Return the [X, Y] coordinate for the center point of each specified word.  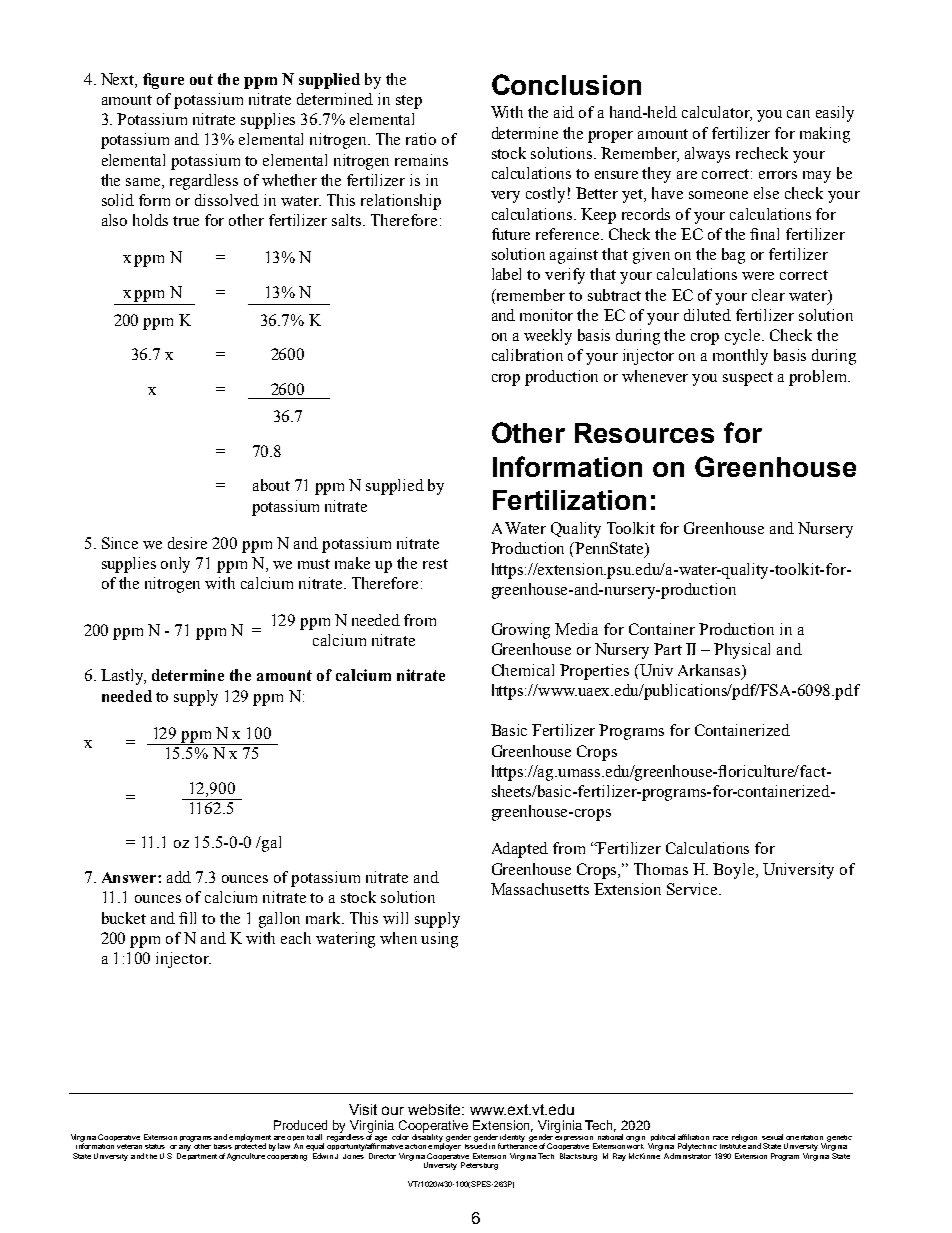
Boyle [735, 871]
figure [163, 81]
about [271, 485]
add [179, 877]
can [798, 114]
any [185, 1148]
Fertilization [569, 500]
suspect [748, 379]
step [409, 102]
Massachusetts [540, 889]
